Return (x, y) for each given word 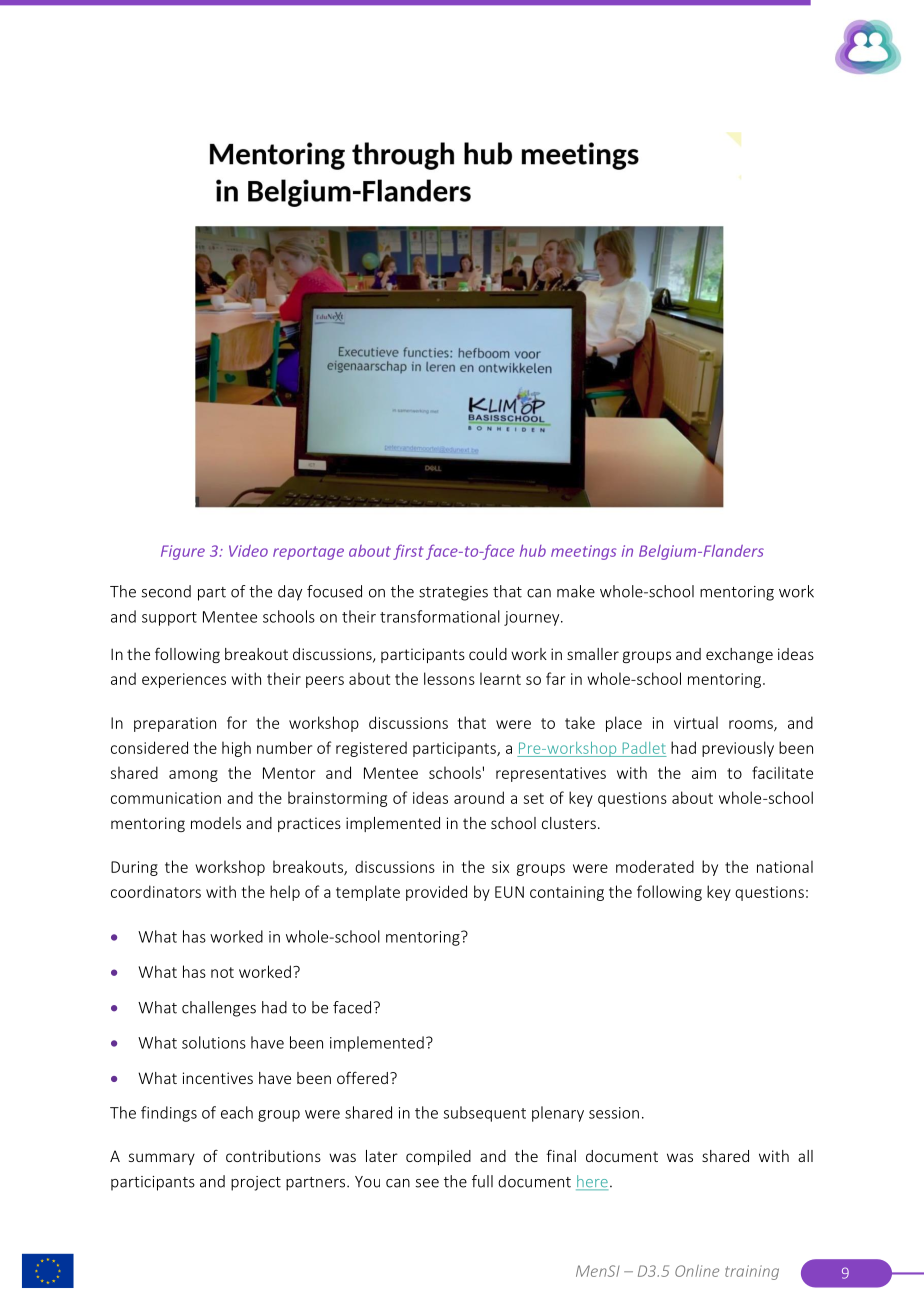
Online (697, 1271)
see (427, 1183)
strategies (453, 593)
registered (371, 749)
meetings (584, 552)
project (256, 1183)
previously (738, 749)
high (236, 749)
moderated (655, 866)
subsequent (484, 1114)
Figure (183, 552)
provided (436, 893)
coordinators (156, 891)
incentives (218, 1078)
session (614, 1113)
